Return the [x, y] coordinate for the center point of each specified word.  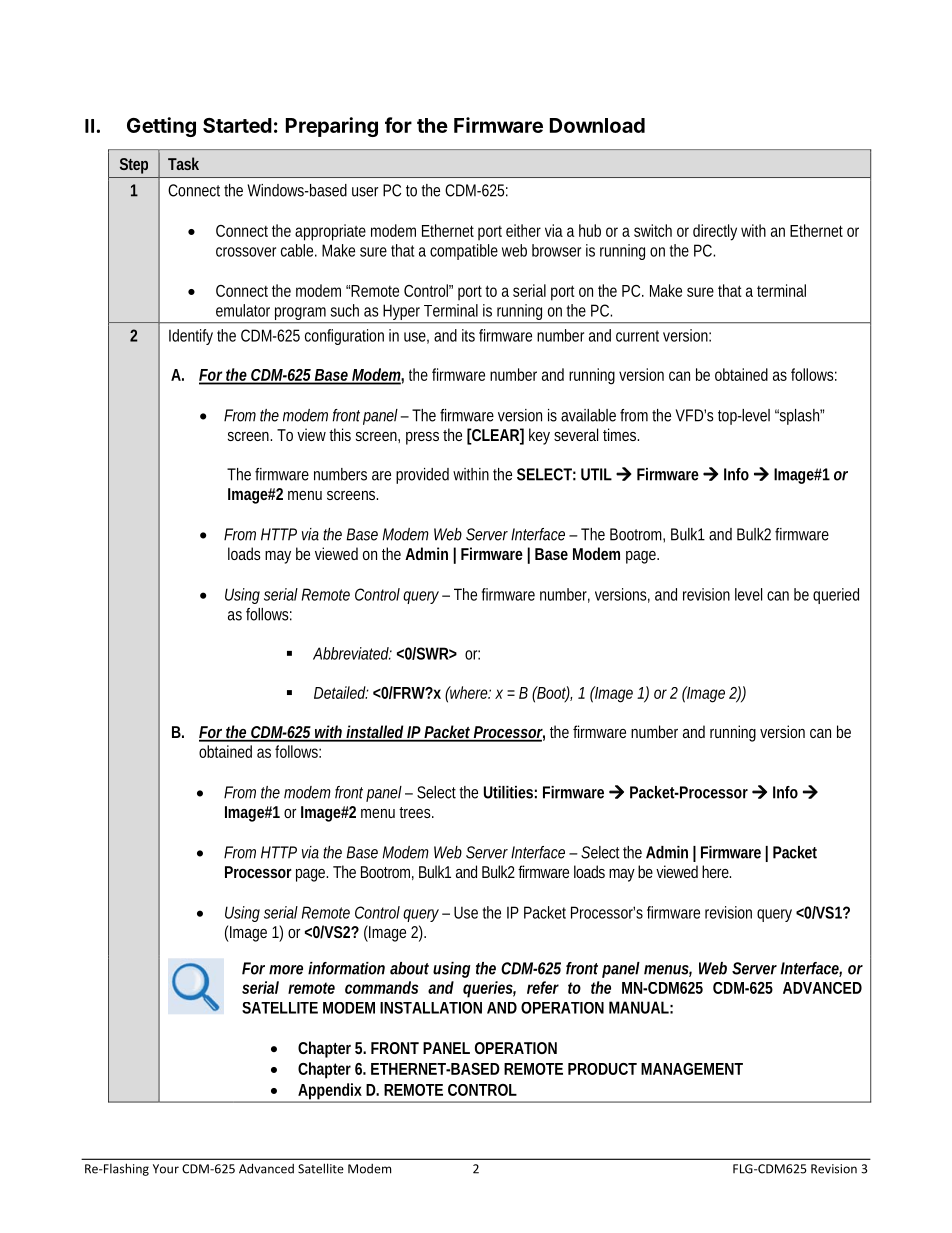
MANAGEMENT [692, 1069]
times [621, 434]
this [340, 434]
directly [715, 232]
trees [416, 812]
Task [183, 163]
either [523, 230]
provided [422, 476]
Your [166, 1169]
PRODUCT [602, 1069]
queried [836, 596]
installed [375, 733]
